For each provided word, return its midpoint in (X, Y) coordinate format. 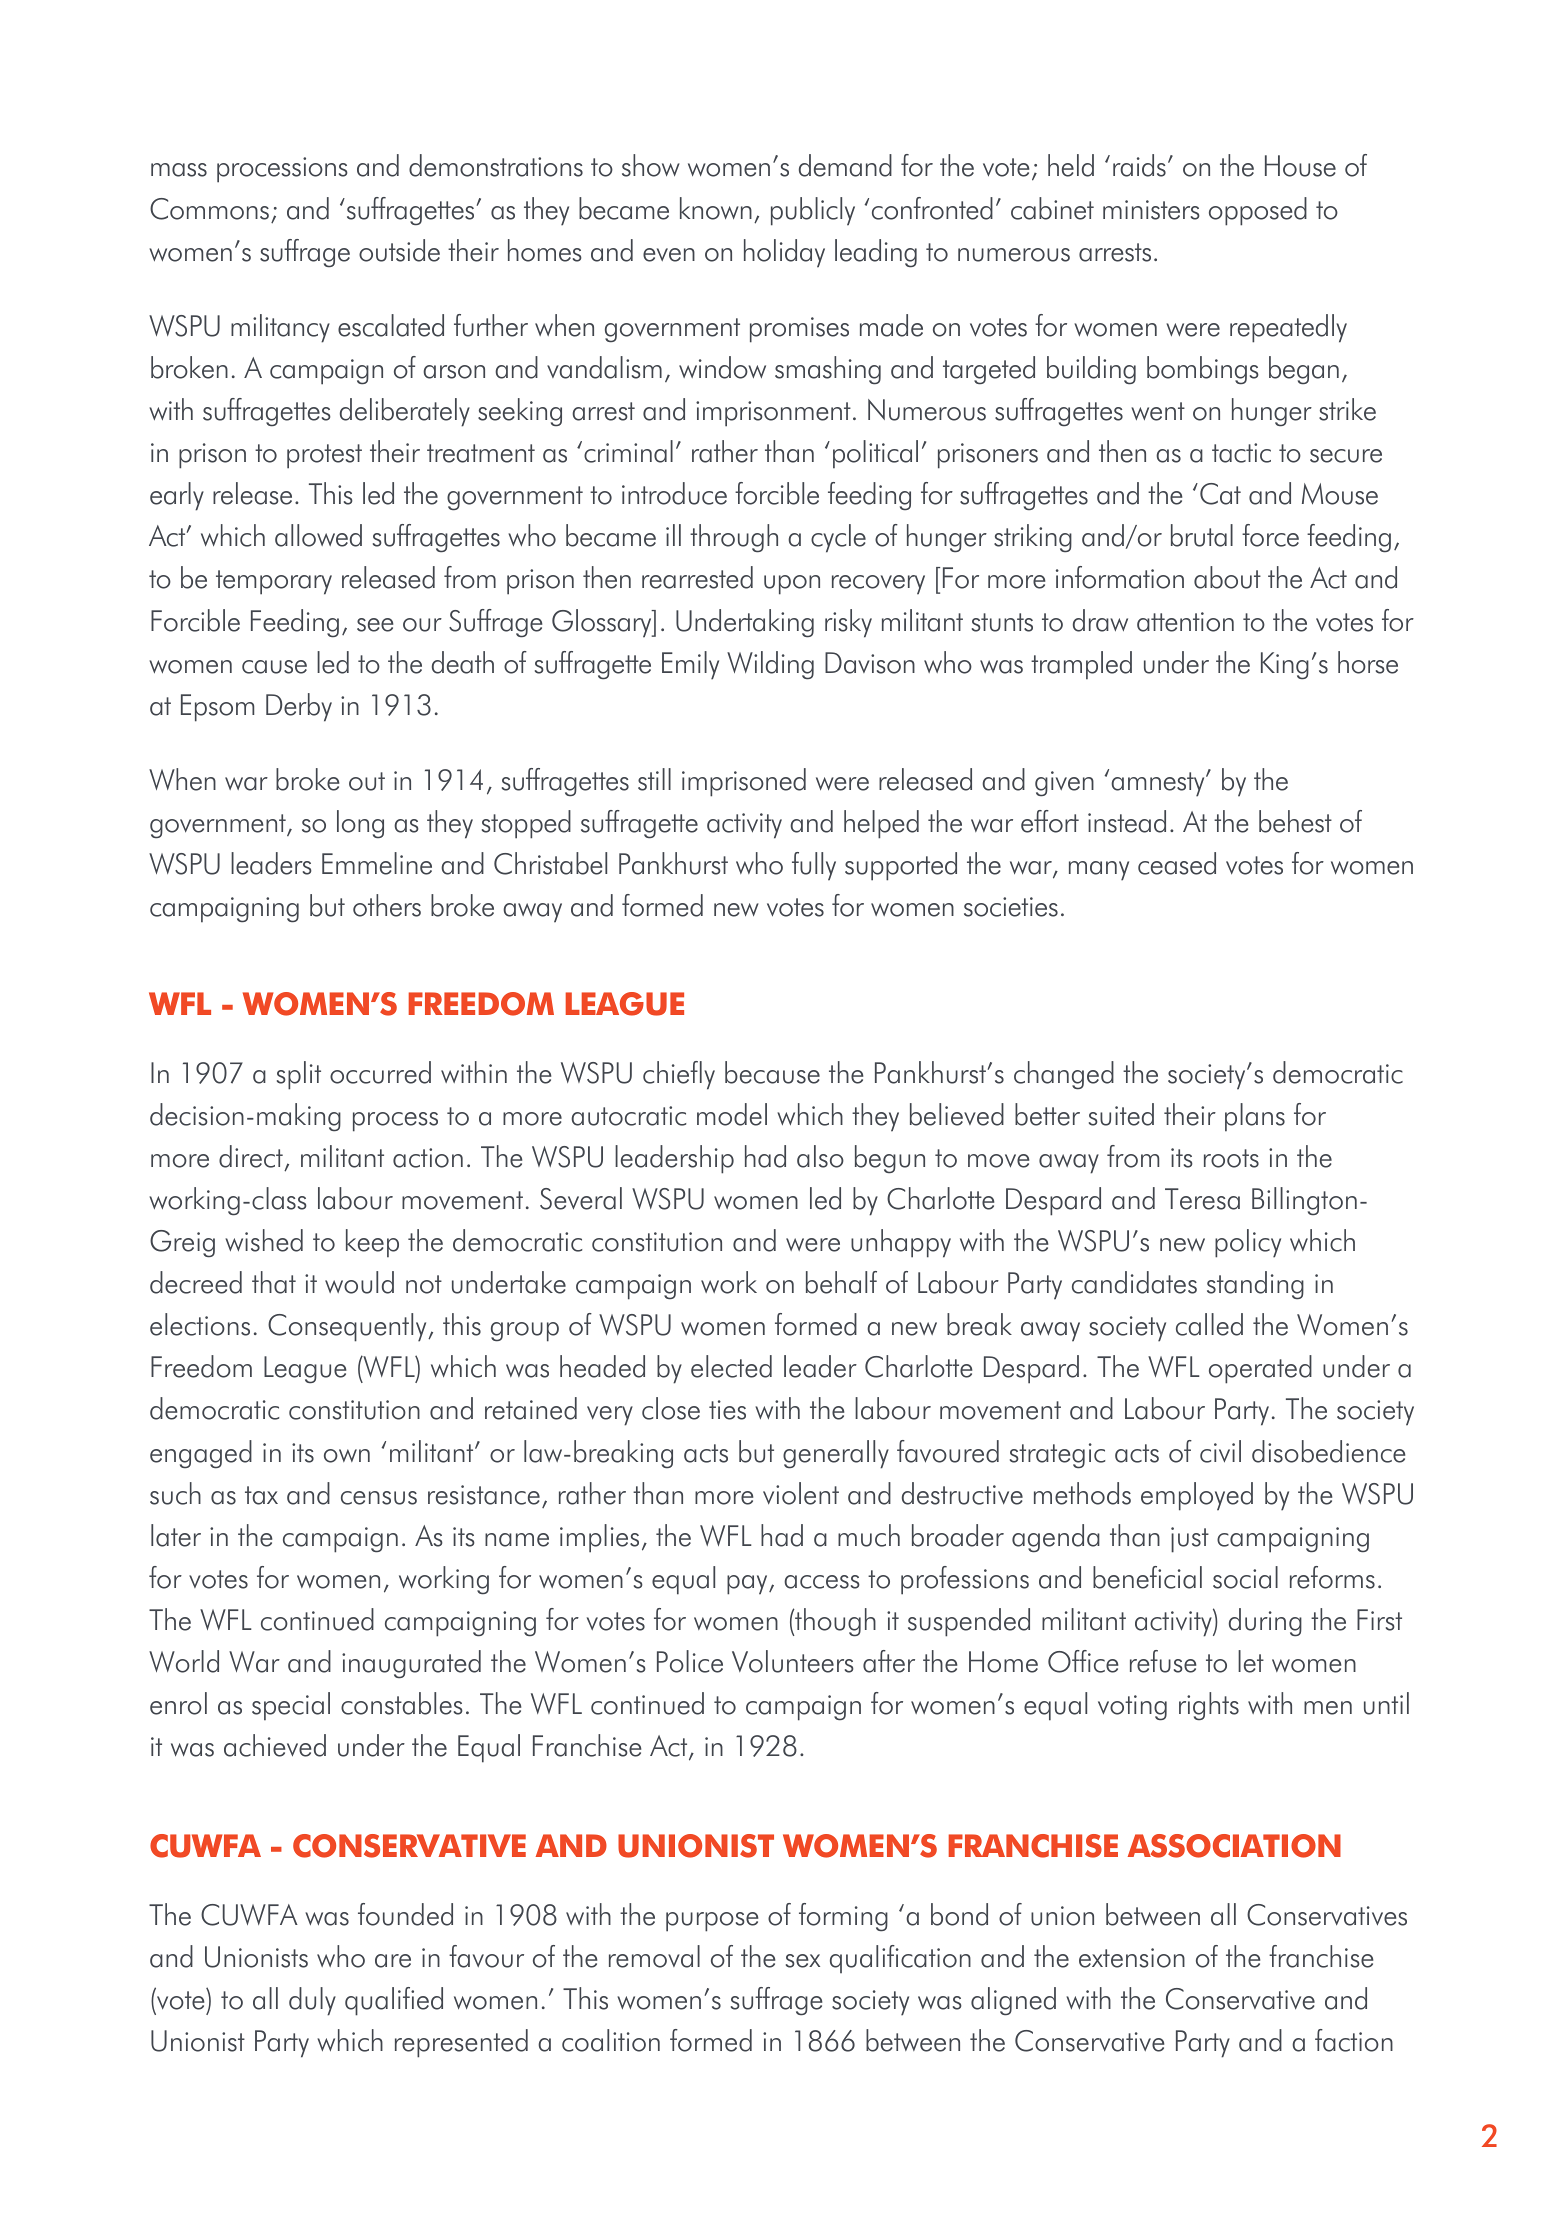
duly (312, 2001)
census (379, 1498)
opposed (1258, 211)
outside (399, 250)
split (299, 1075)
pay (748, 1585)
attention (1185, 622)
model (732, 1114)
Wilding (770, 665)
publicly (813, 211)
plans (1255, 1117)
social (1245, 1577)
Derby (299, 707)
